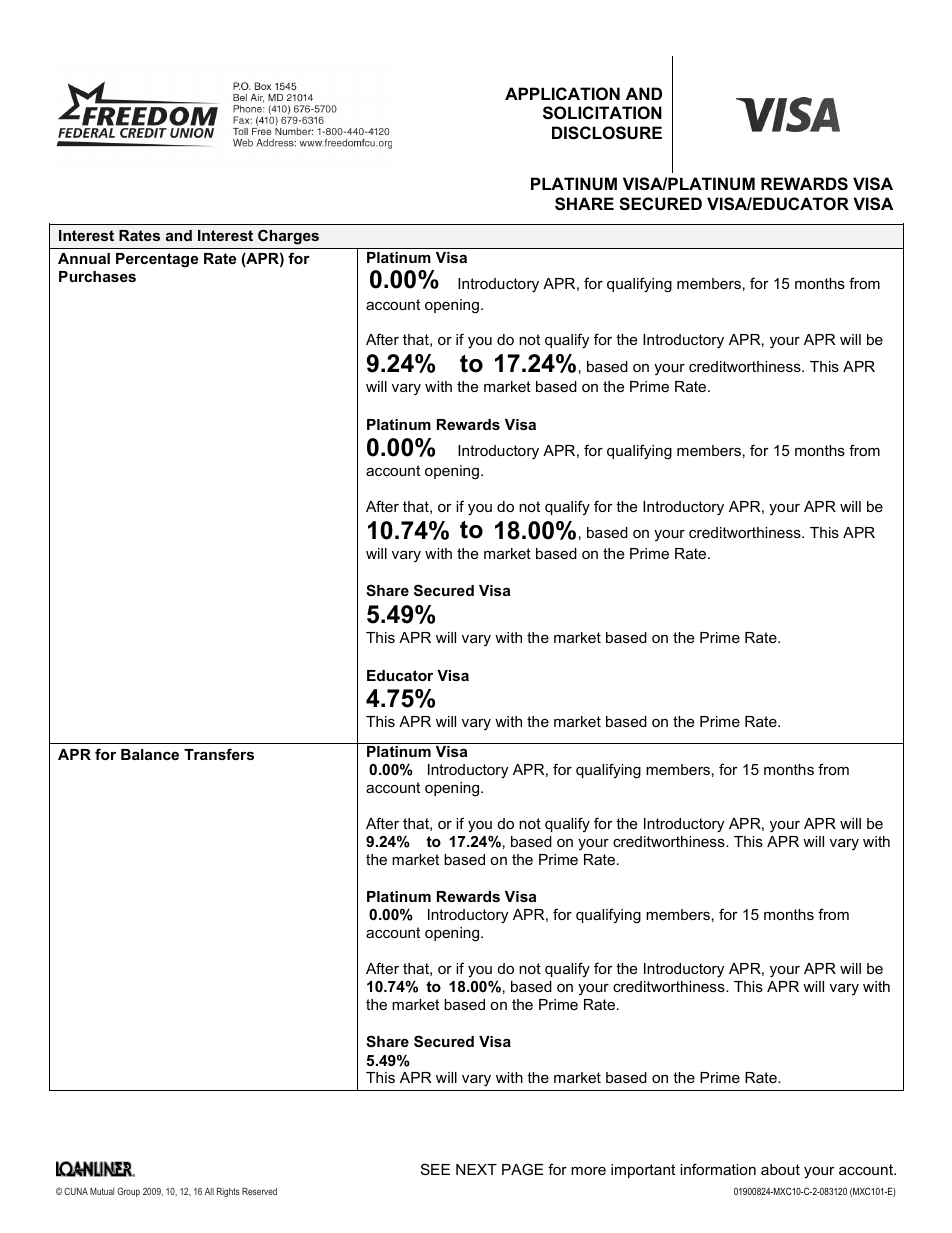 This page has height=1233, width=952. I want to click on APPLICATION, so click(562, 93).
